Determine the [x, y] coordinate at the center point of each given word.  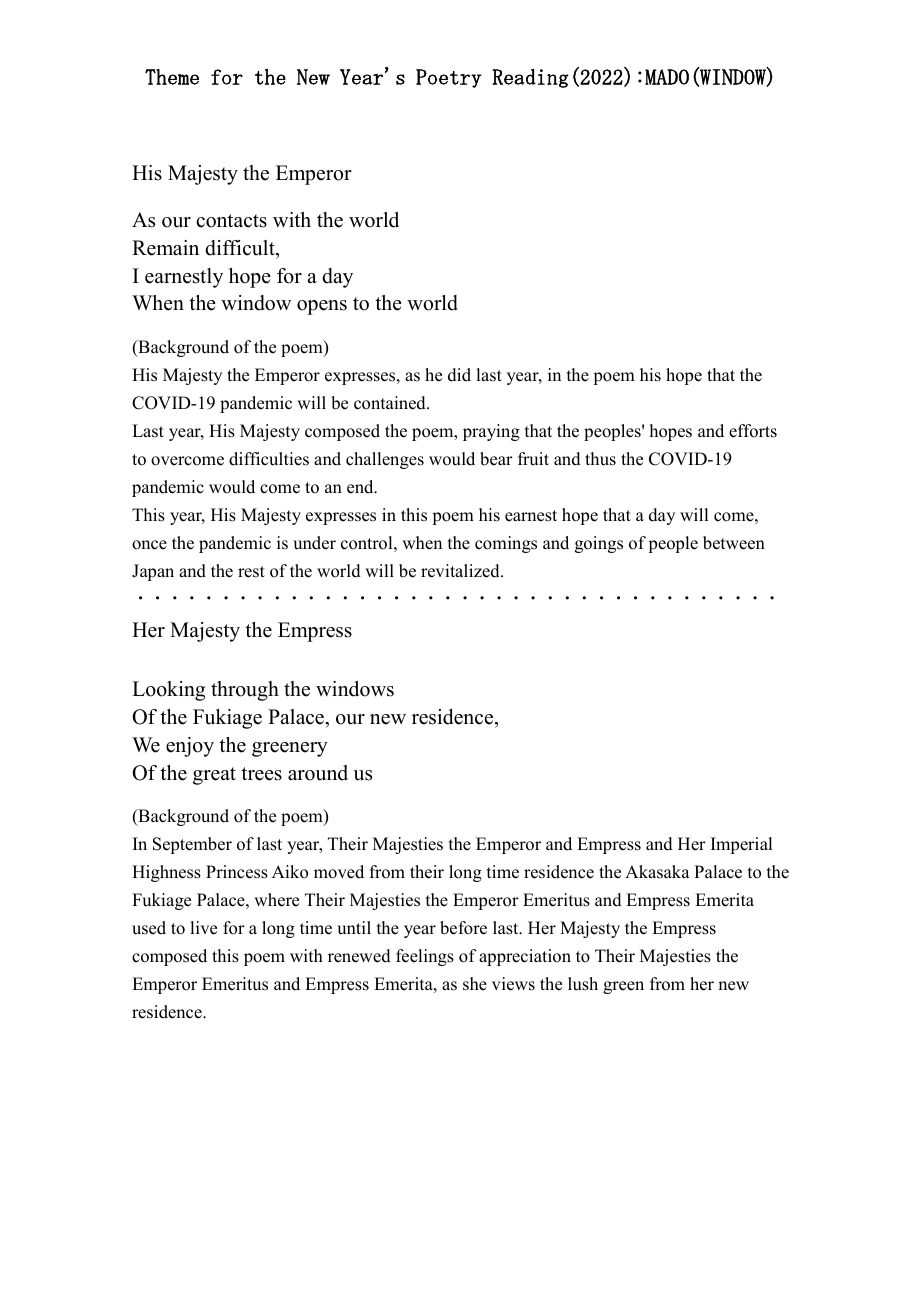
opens [322, 307]
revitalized [461, 571]
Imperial [741, 845]
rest [251, 572]
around [318, 773]
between [734, 543]
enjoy [190, 747]
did [459, 375]
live [203, 928]
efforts [753, 431]
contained [391, 403]
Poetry [449, 78]
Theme [172, 77]
